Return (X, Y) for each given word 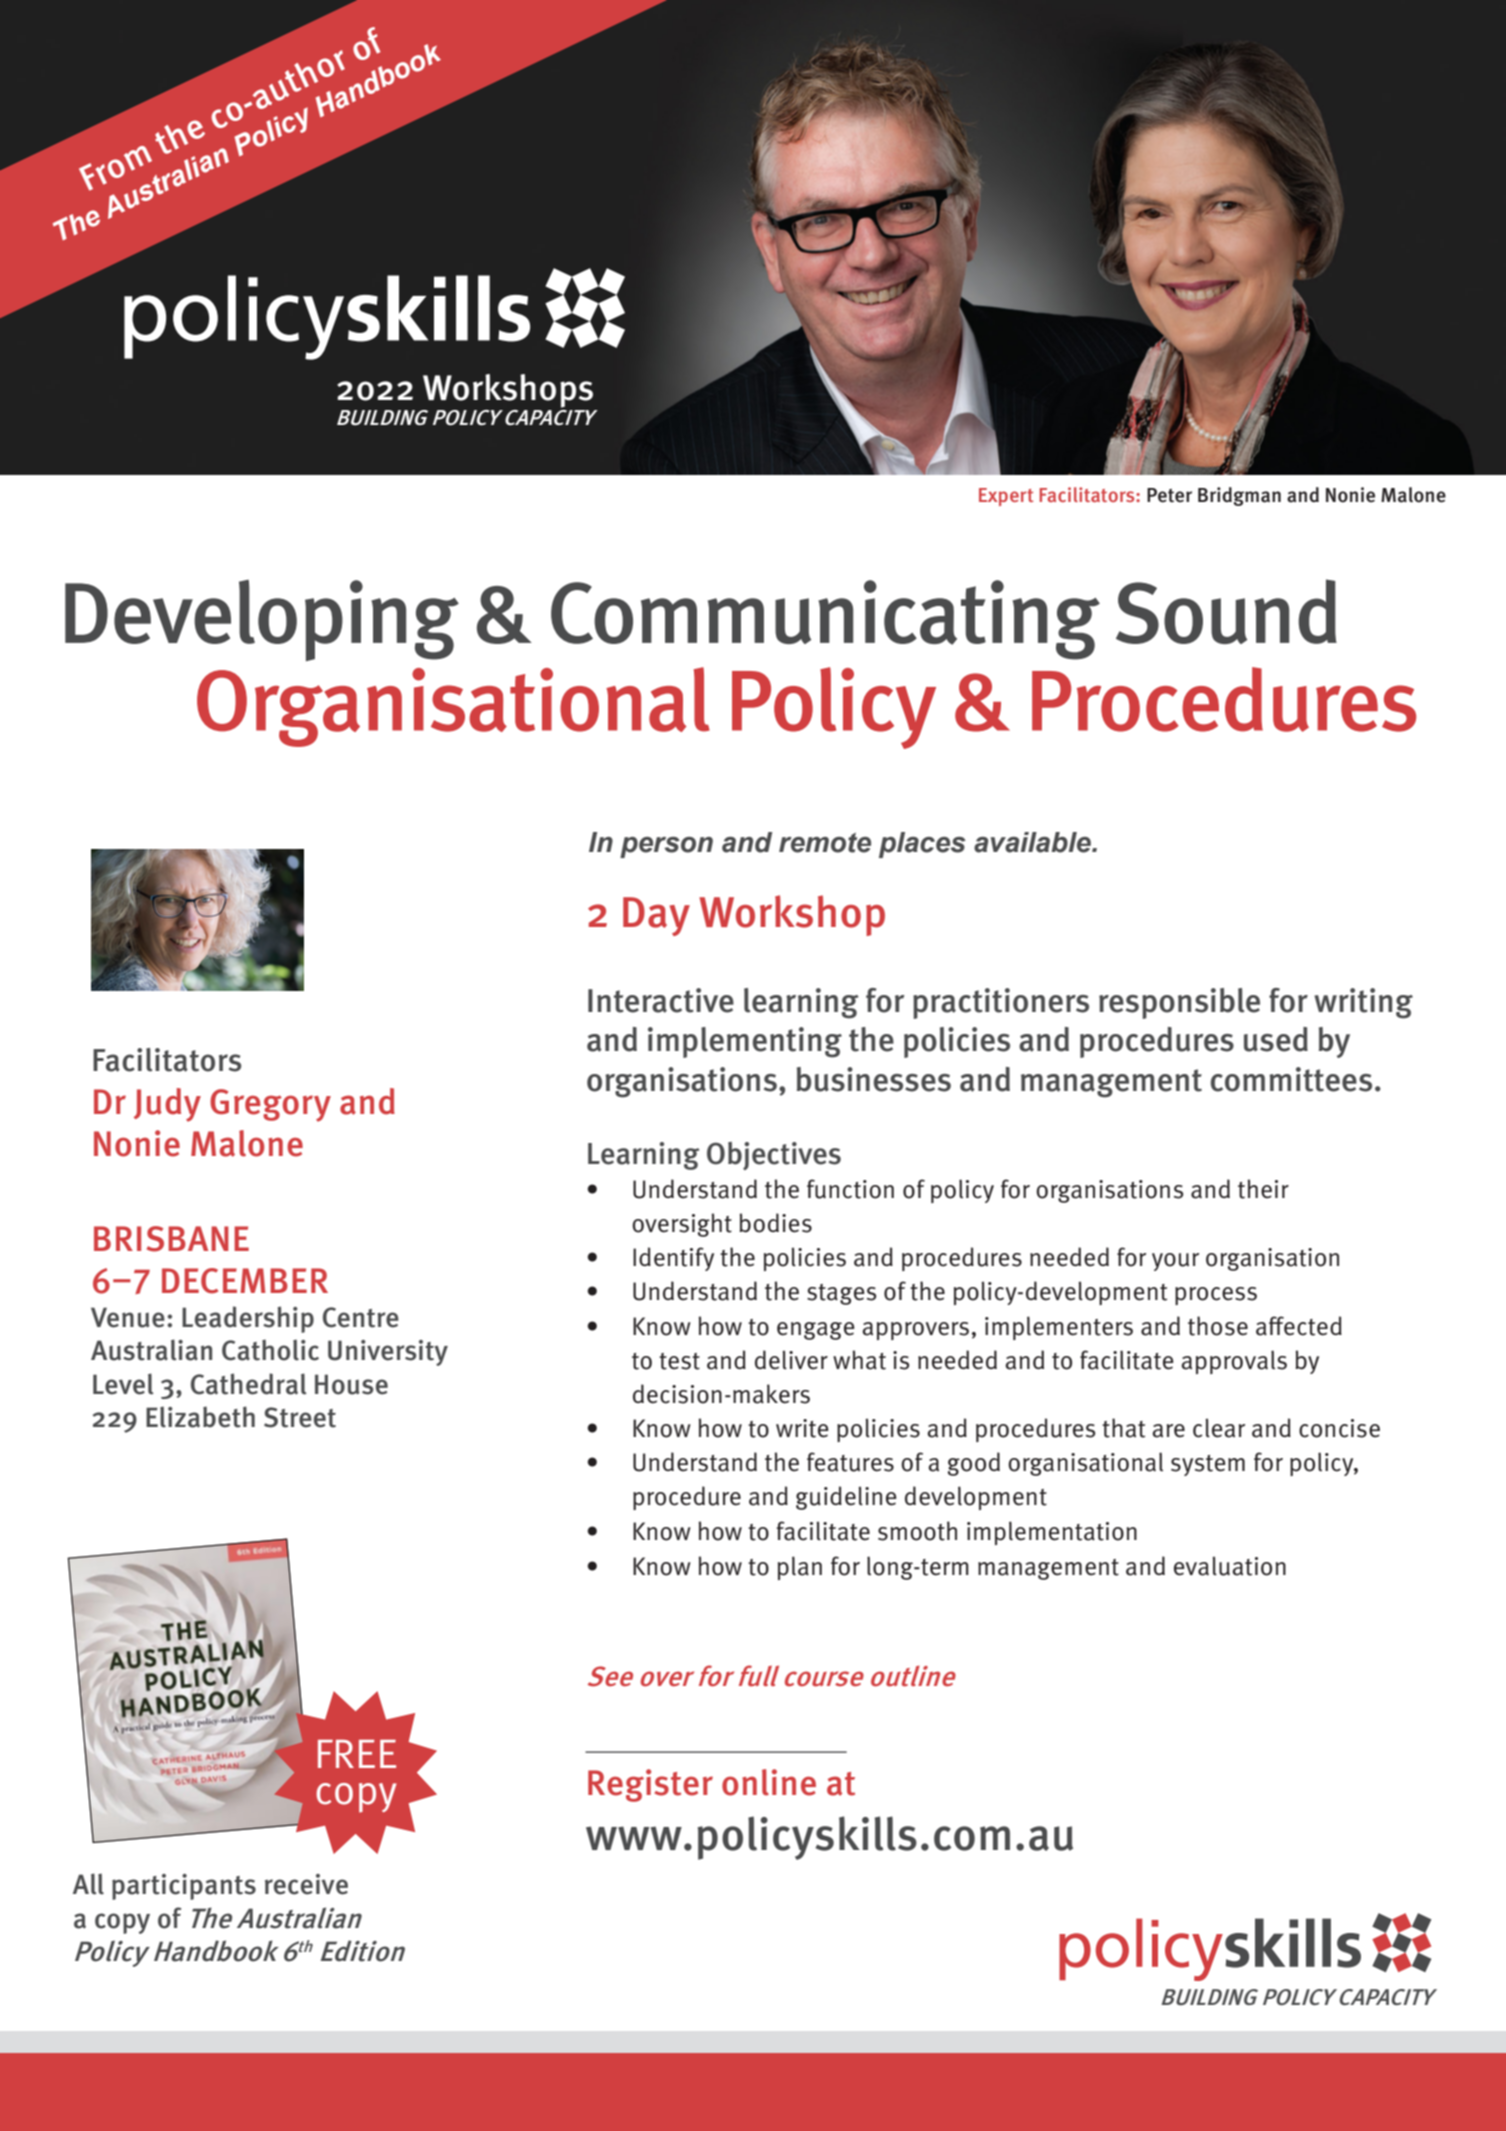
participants (184, 1887)
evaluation (1230, 1566)
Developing (262, 620)
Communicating (825, 620)
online (769, 1782)
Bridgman (1239, 496)
